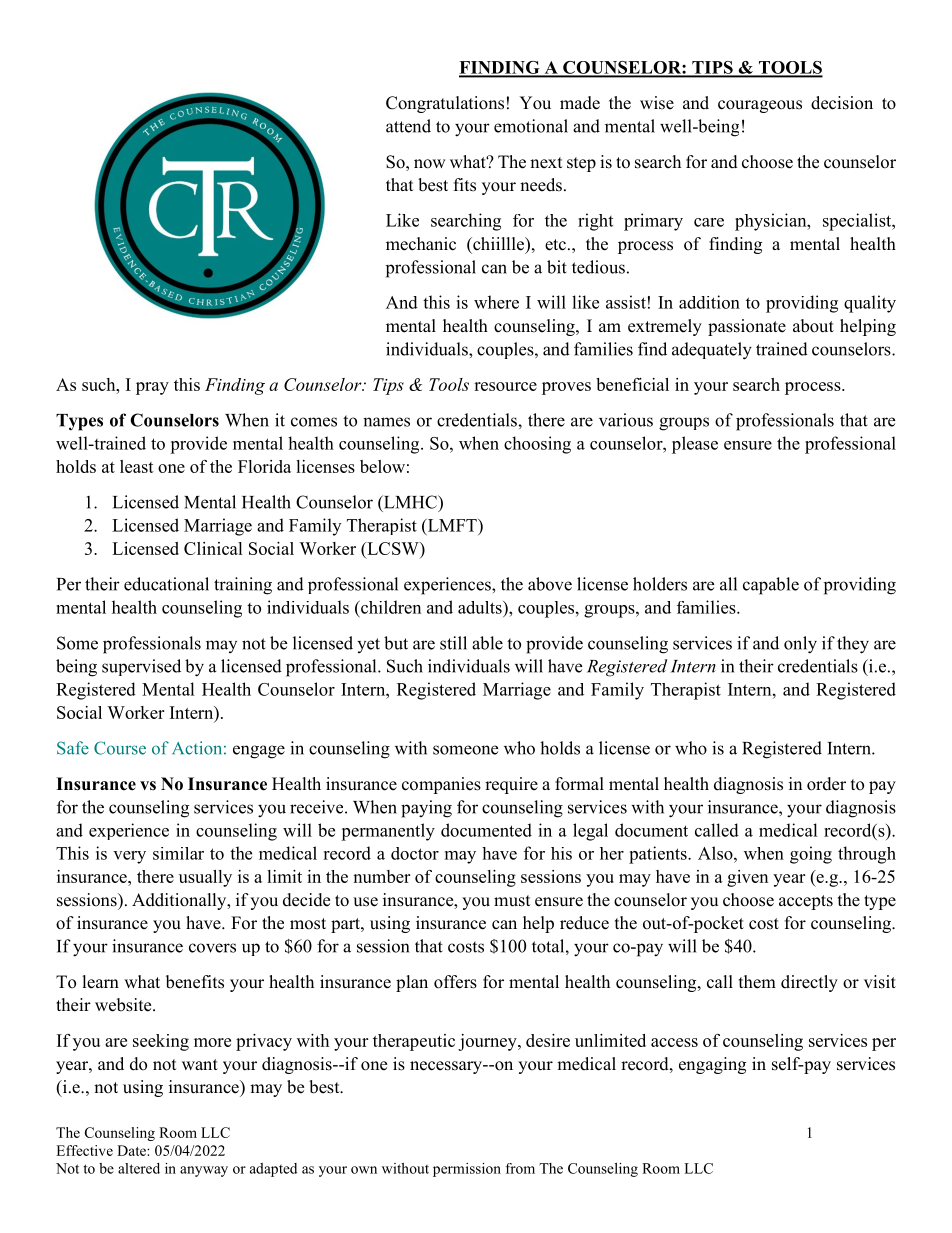 Image resolution: width=952 pixels, height=1233 pixels. What do you see at coordinates (205, 878) in the page?
I see `usually` at bounding box center [205, 878].
